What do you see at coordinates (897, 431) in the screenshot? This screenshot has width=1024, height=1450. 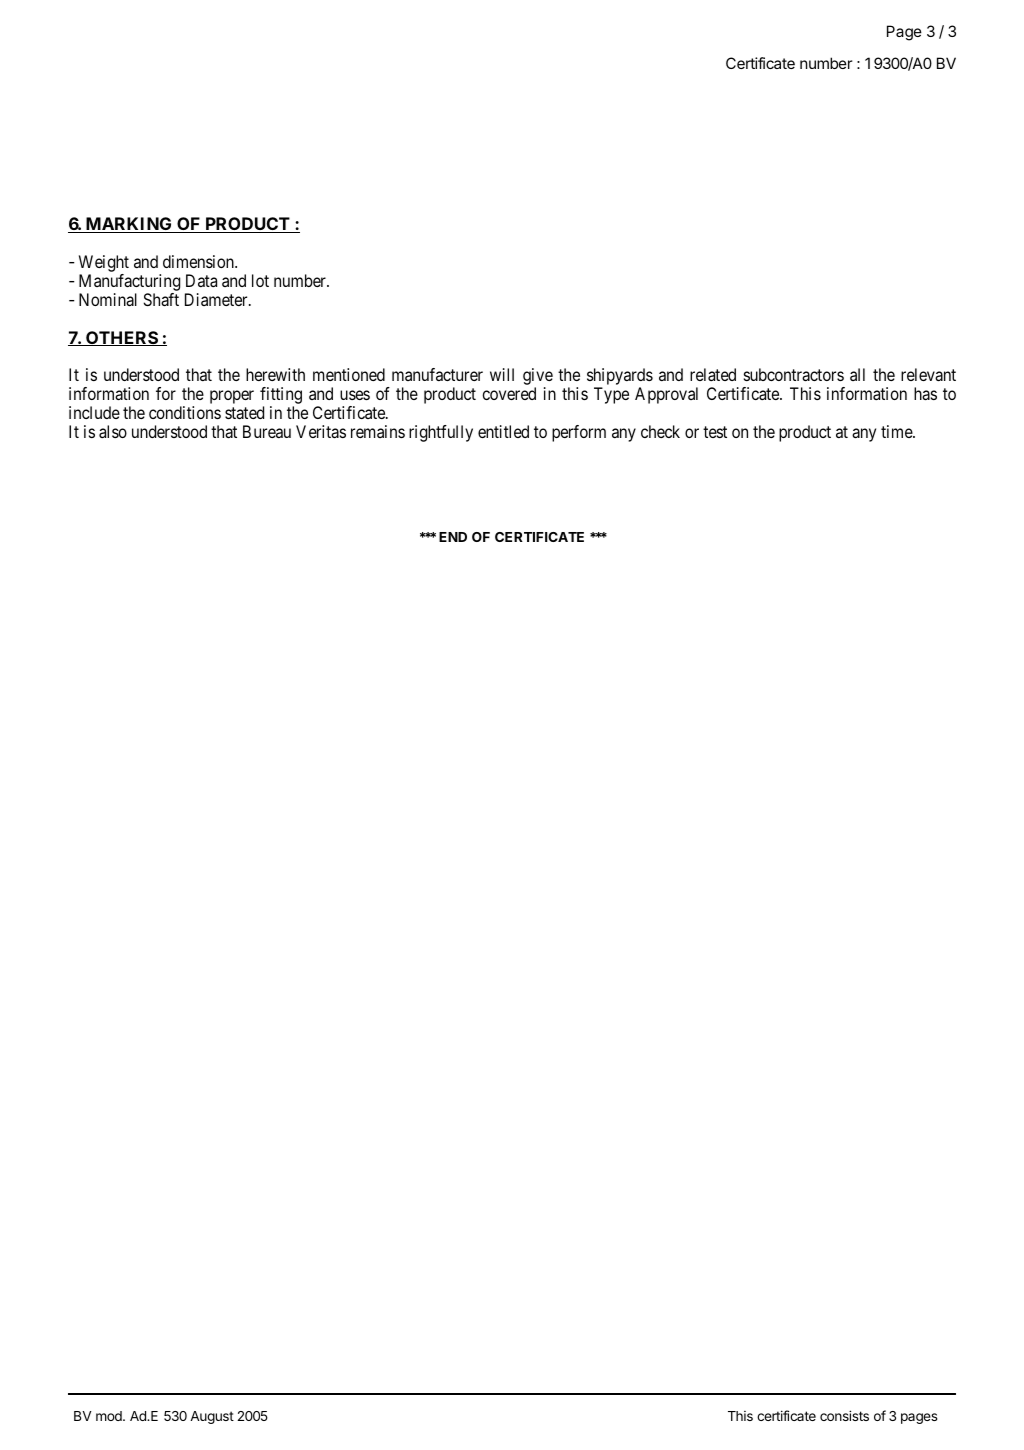 I see `time` at bounding box center [897, 431].
